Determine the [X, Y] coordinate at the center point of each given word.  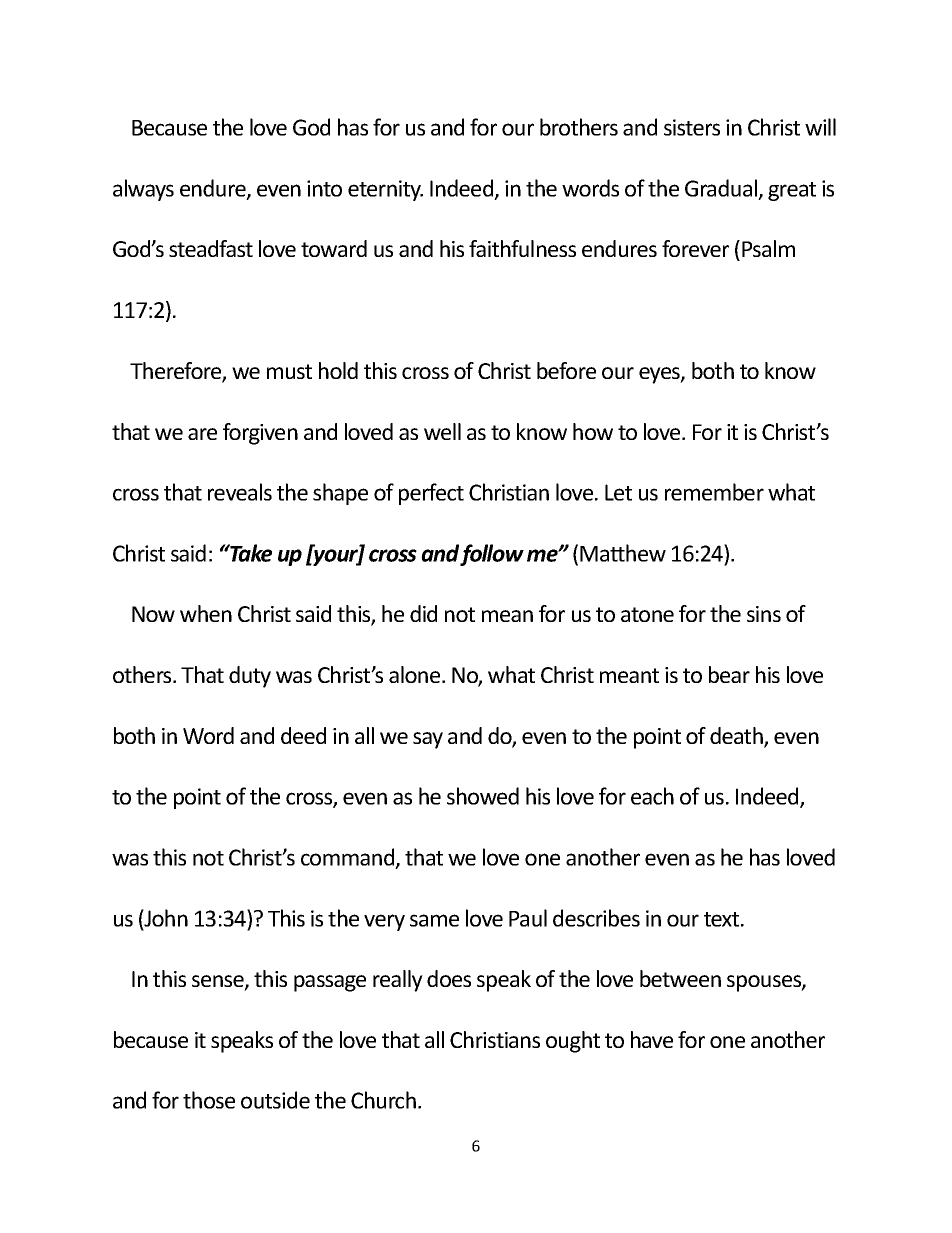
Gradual [721, 188]
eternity [385, 190]
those [209, 1100]
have [652, 1039]
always [143, 190]
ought [573, 1042]
